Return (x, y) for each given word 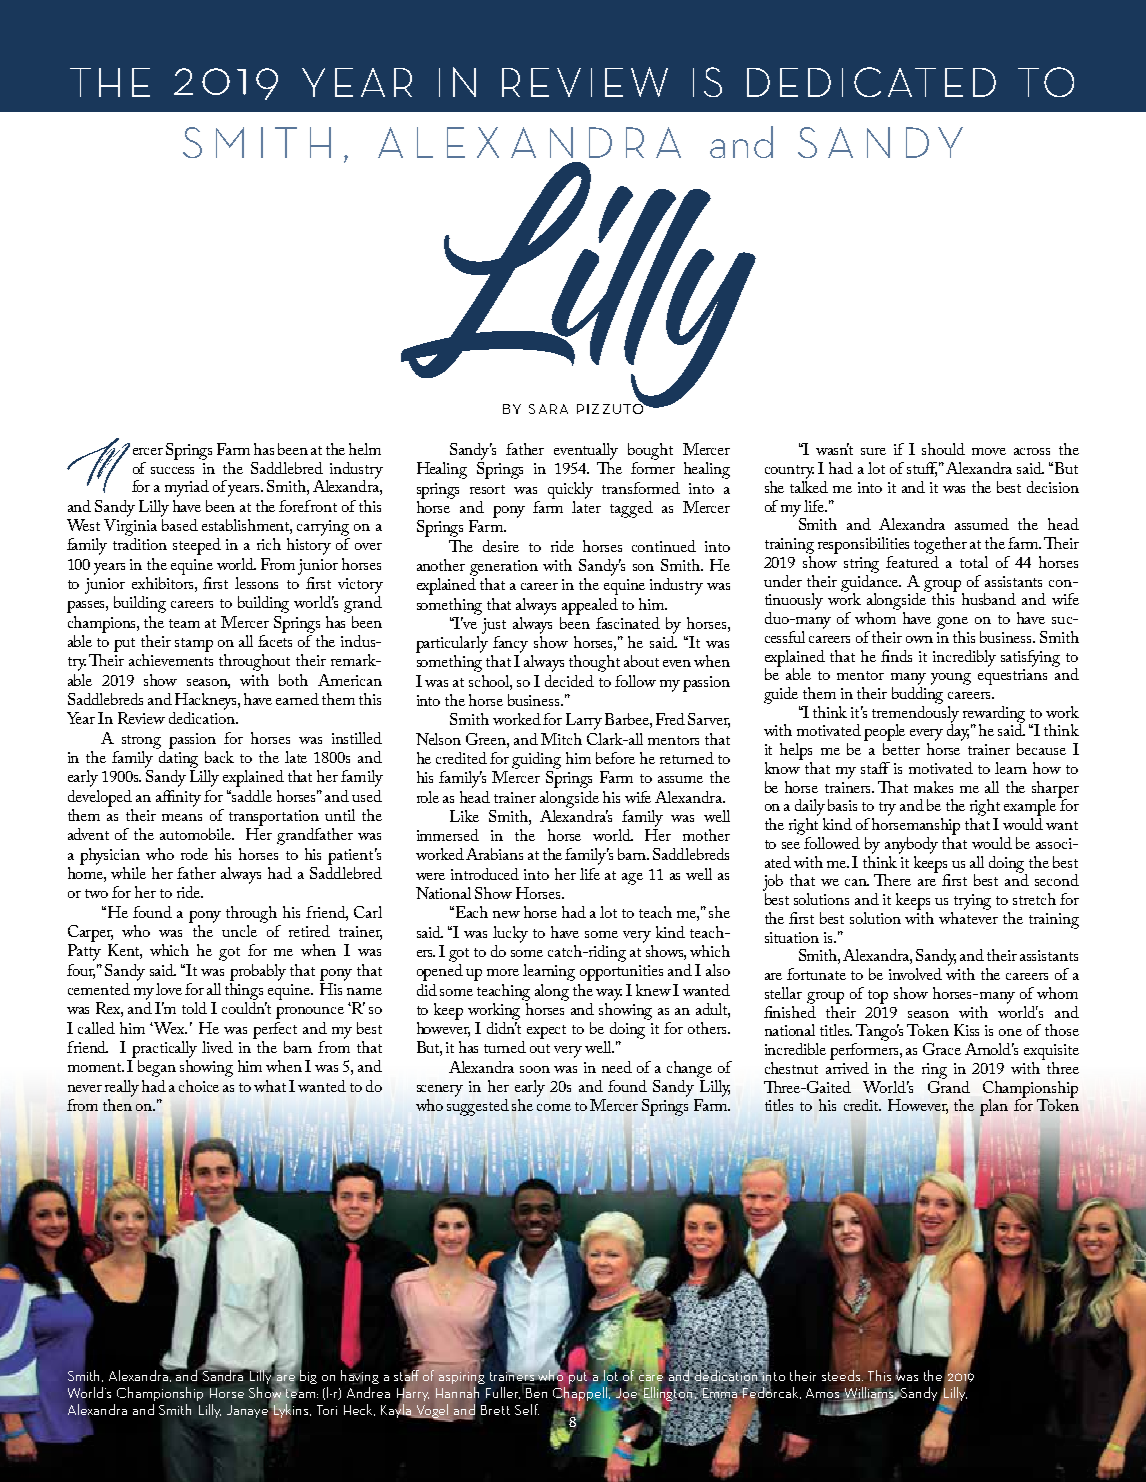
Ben (536, 1393)
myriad (187, 488)
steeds (842, 1375)
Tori (327, 1410)
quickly (570, 490)
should (943, 449)
